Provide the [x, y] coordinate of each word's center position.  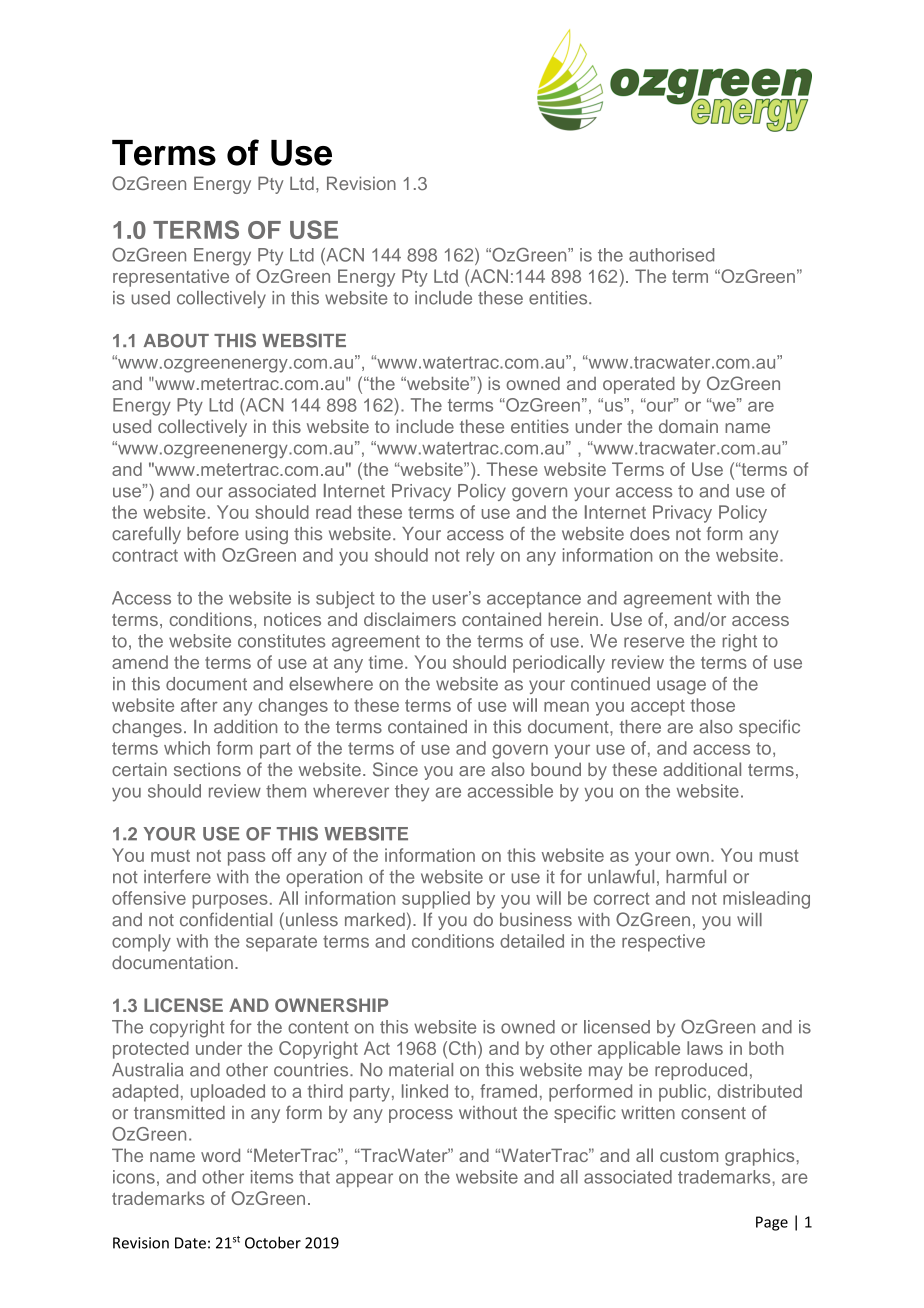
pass [246, 859]
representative [171, 278]
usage [681, 687]
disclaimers [410, 619]
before [213, 533]
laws [705, 1048]
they [412, 793]
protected [151, 1050]
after [199, 705]
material [421, 1070]
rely [480, 557]
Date [190, 1243]
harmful [696, 877]
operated [639, 385]
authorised [671, 255]
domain [688, 426]
